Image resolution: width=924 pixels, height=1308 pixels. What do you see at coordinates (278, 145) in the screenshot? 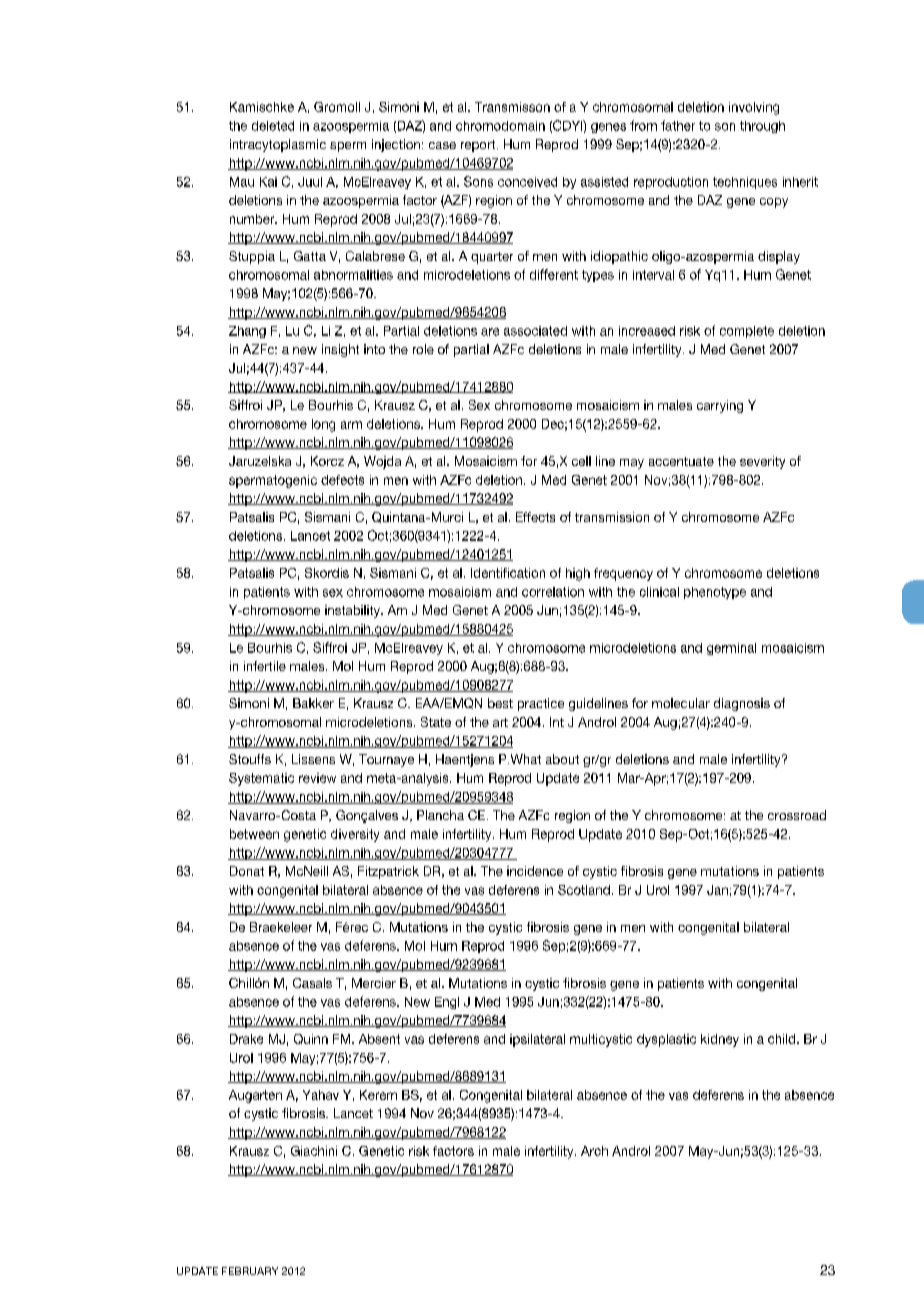
I see `intracytoplasmic` at bounding box center [278, 145].
